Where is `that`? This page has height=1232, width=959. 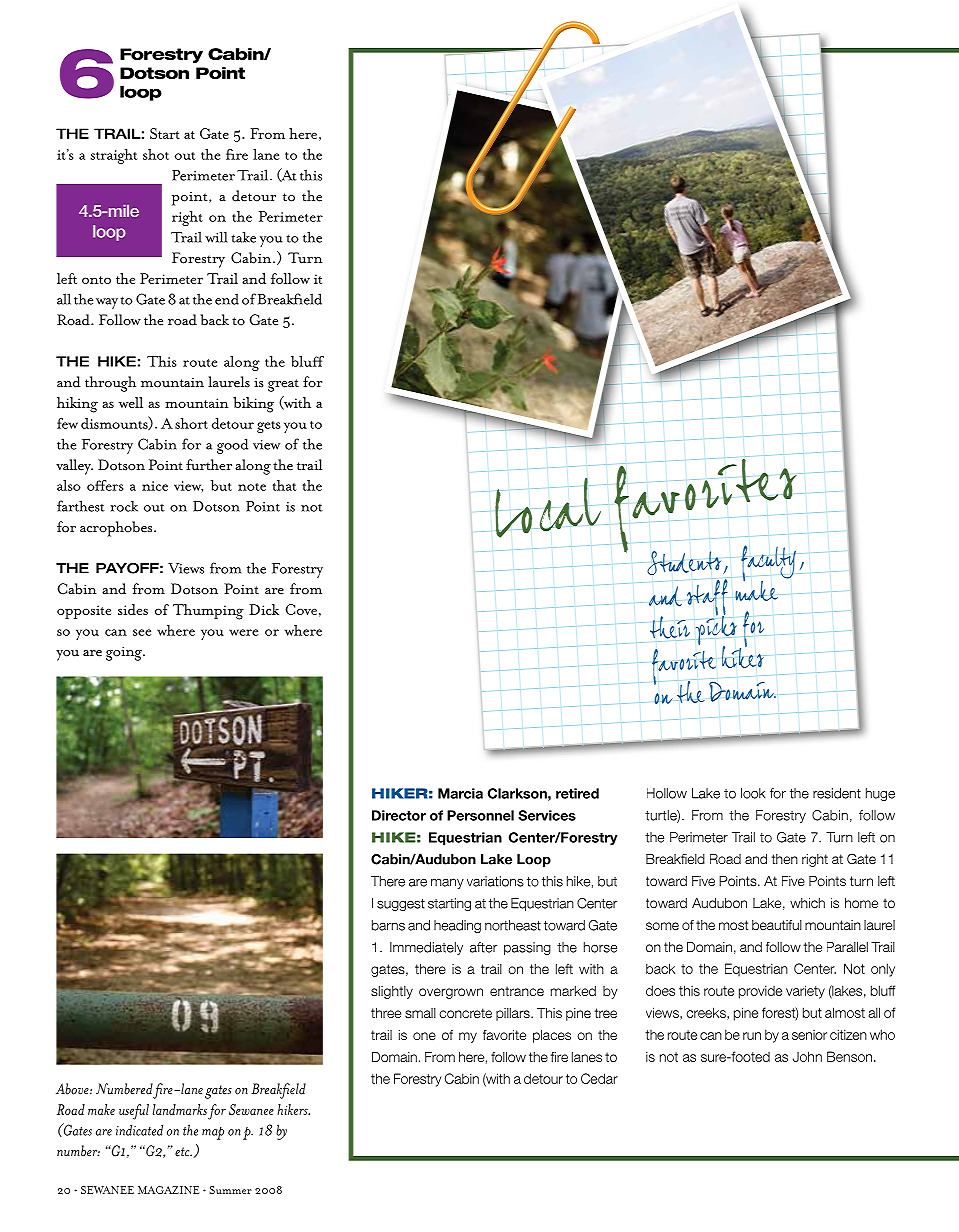 that is located at coordinates (284, 485).
